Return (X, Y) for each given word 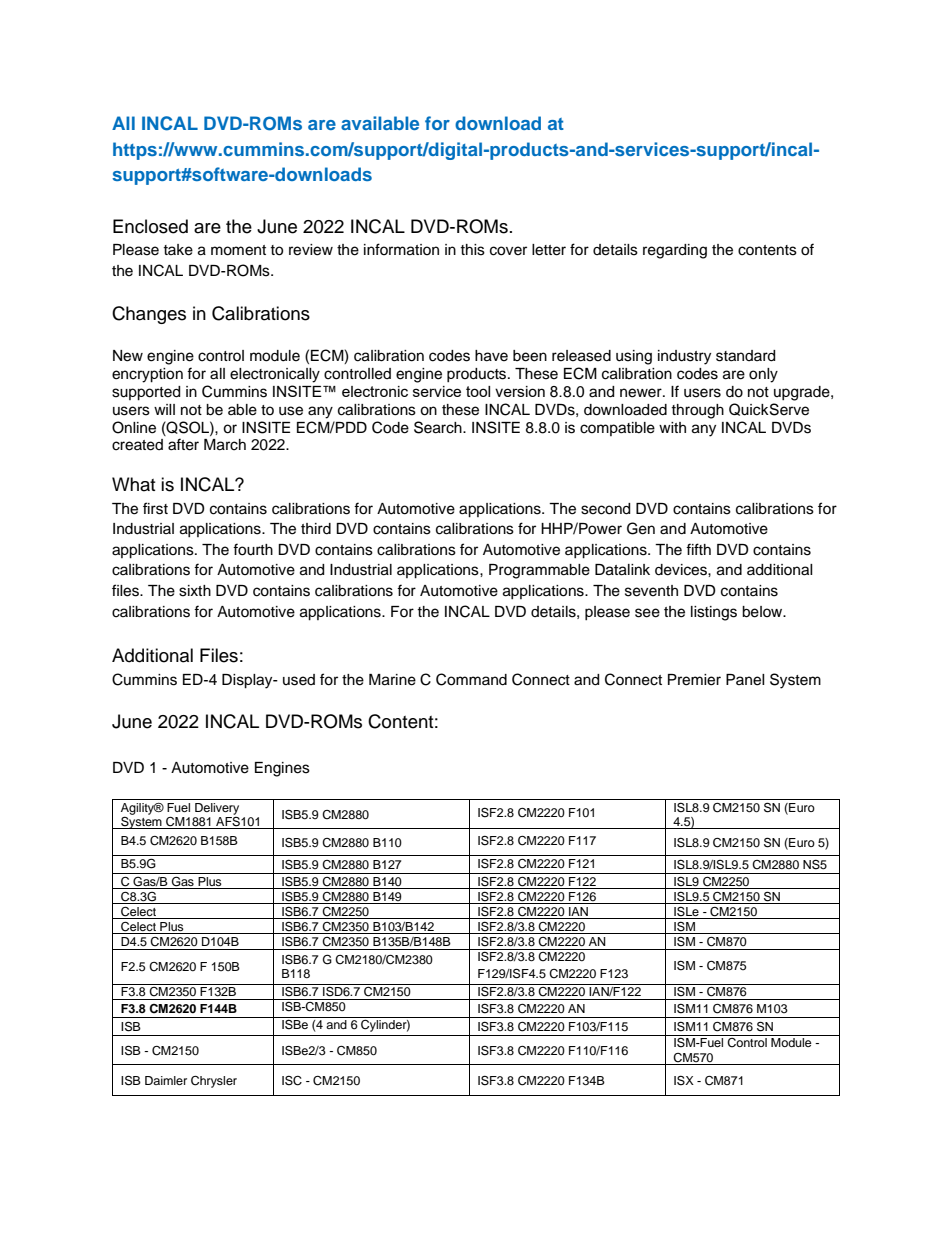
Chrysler (214, 1082)
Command (471, 679)
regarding (675, 251)
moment (238, 250)
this (472, 250)
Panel (745, 680)
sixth (195, 591)
